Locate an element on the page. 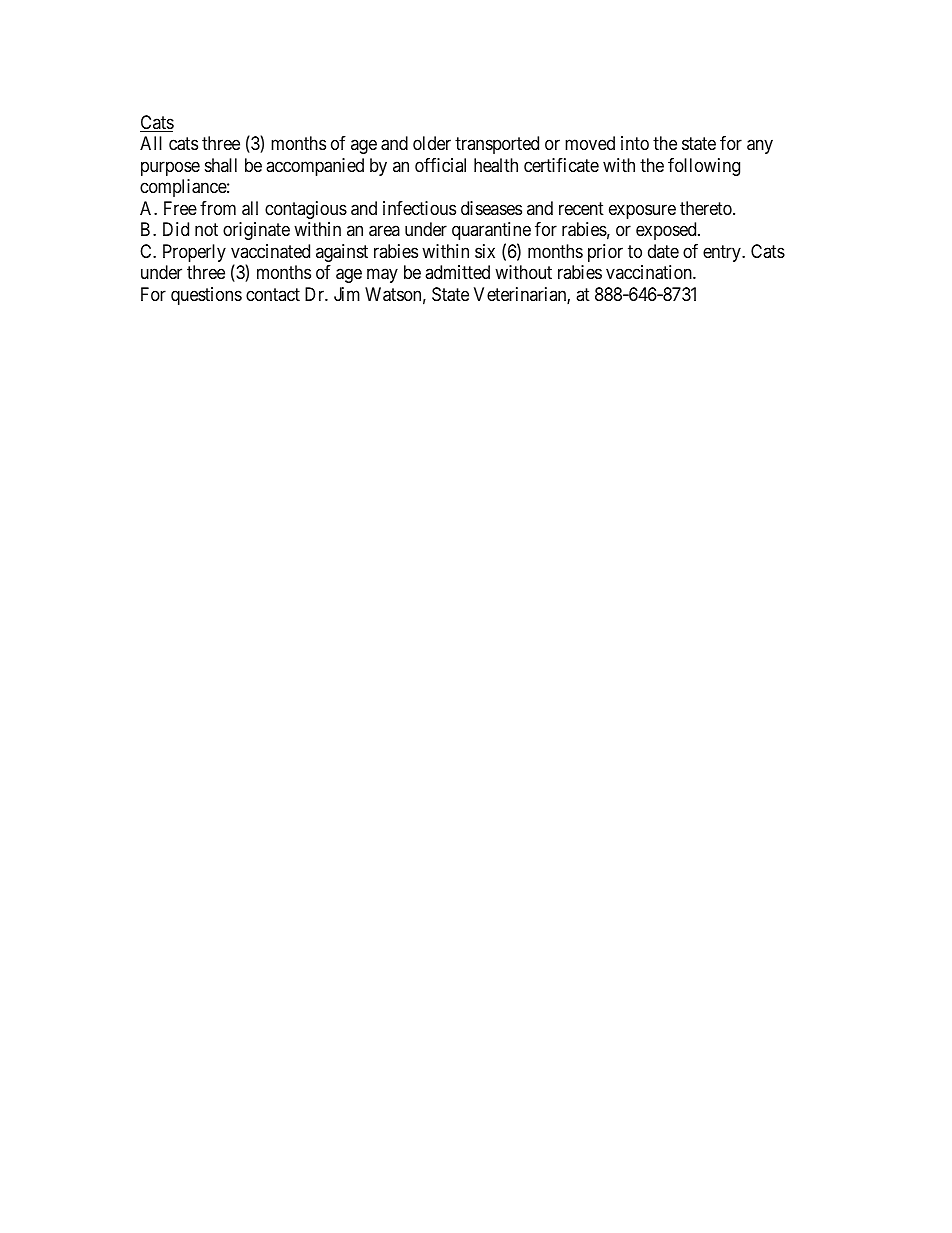 The height and width of the document is (1233, 952). transported is located at coordinates (497, 145).
